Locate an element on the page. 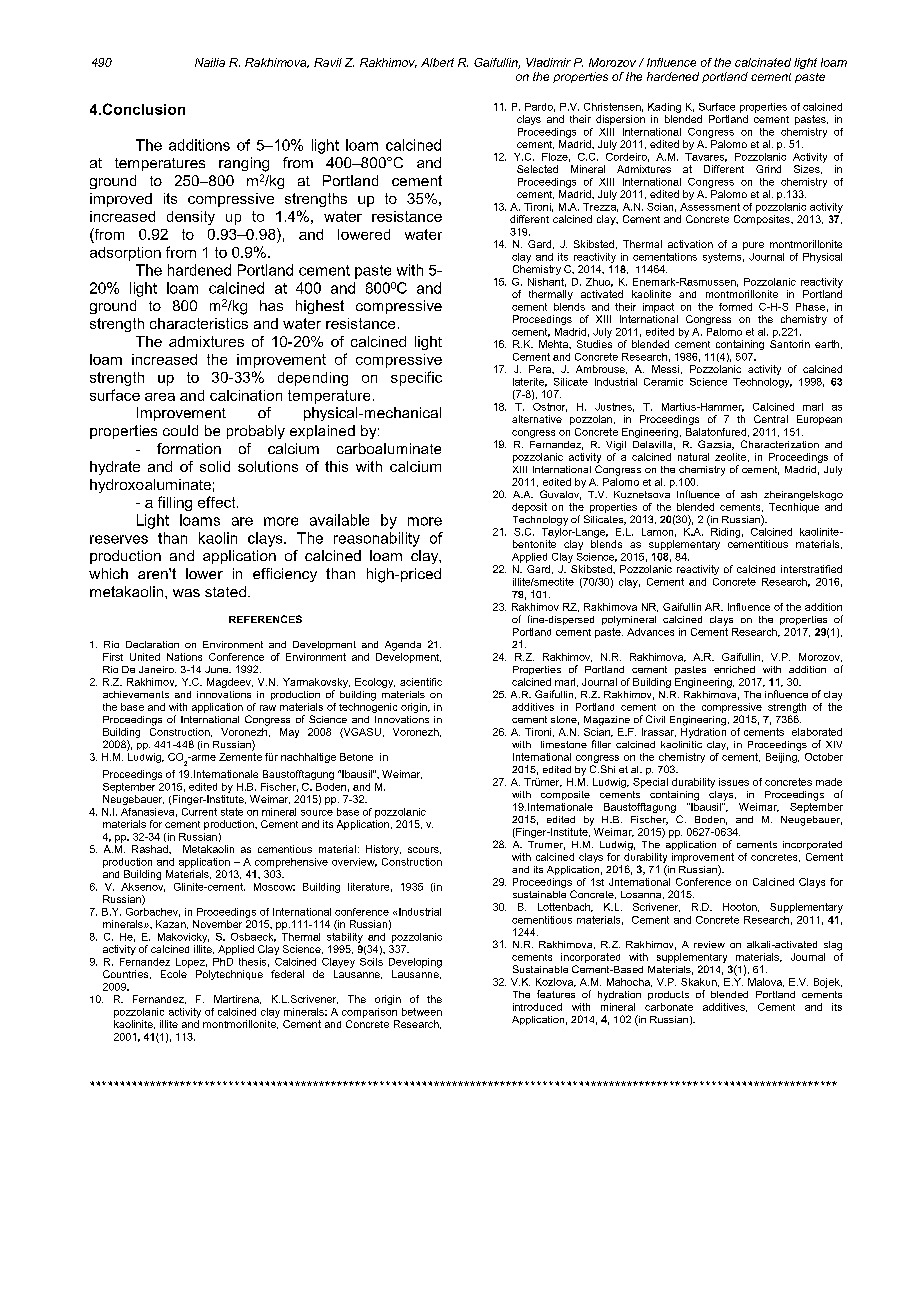 Image resolution: width=924 pixels, height=1308 pixels. Ecole is located at coordinates (174, 974).
